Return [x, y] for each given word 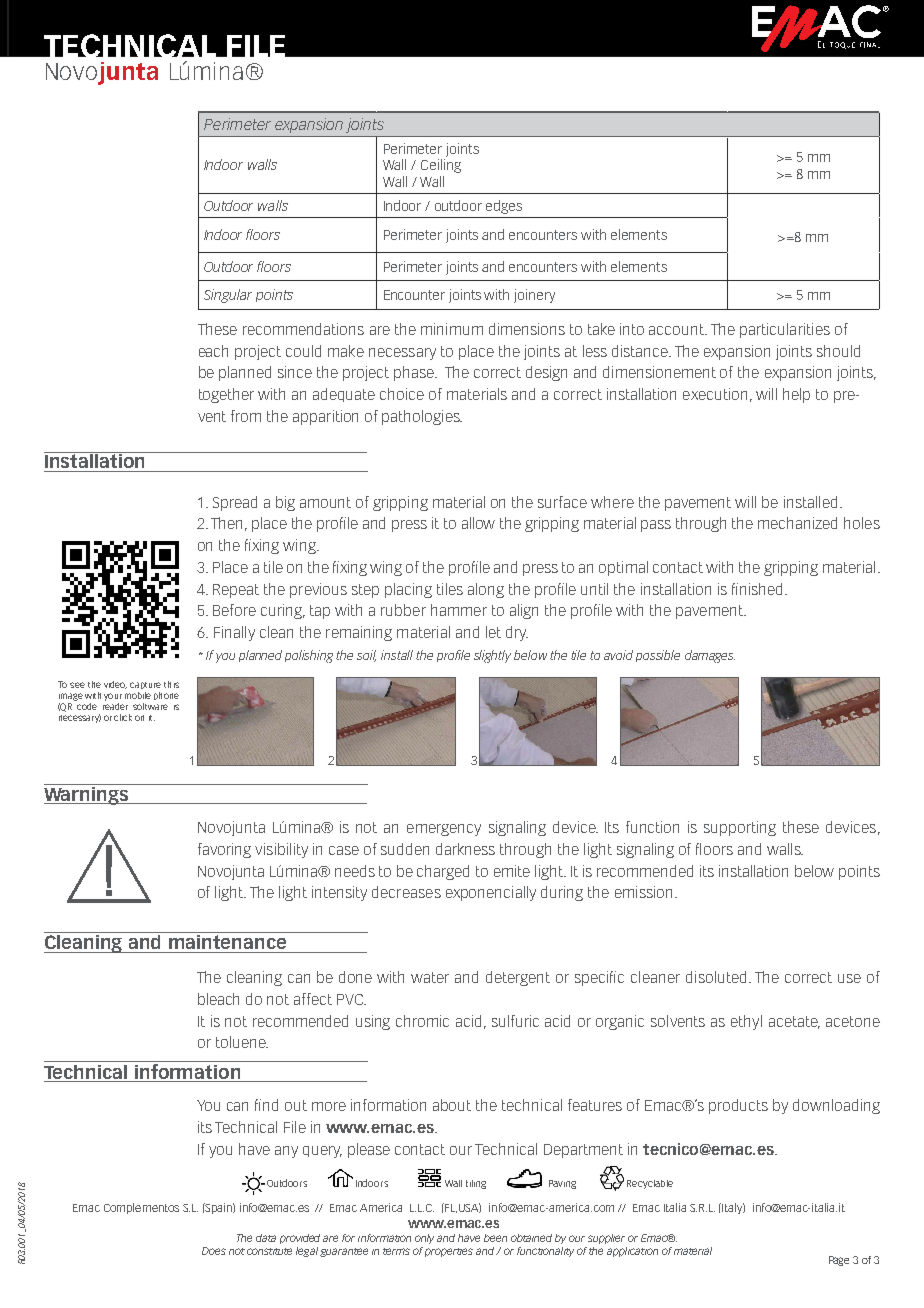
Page [839, 1261]
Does [214, 1251]
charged [443, 872]
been [495, 1238]
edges [504, 207]
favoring [224, 850]
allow [478, 523]
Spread [235, 503]
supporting [740, 828]
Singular [228, 296]
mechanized [797, 523]
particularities [785, 330]
